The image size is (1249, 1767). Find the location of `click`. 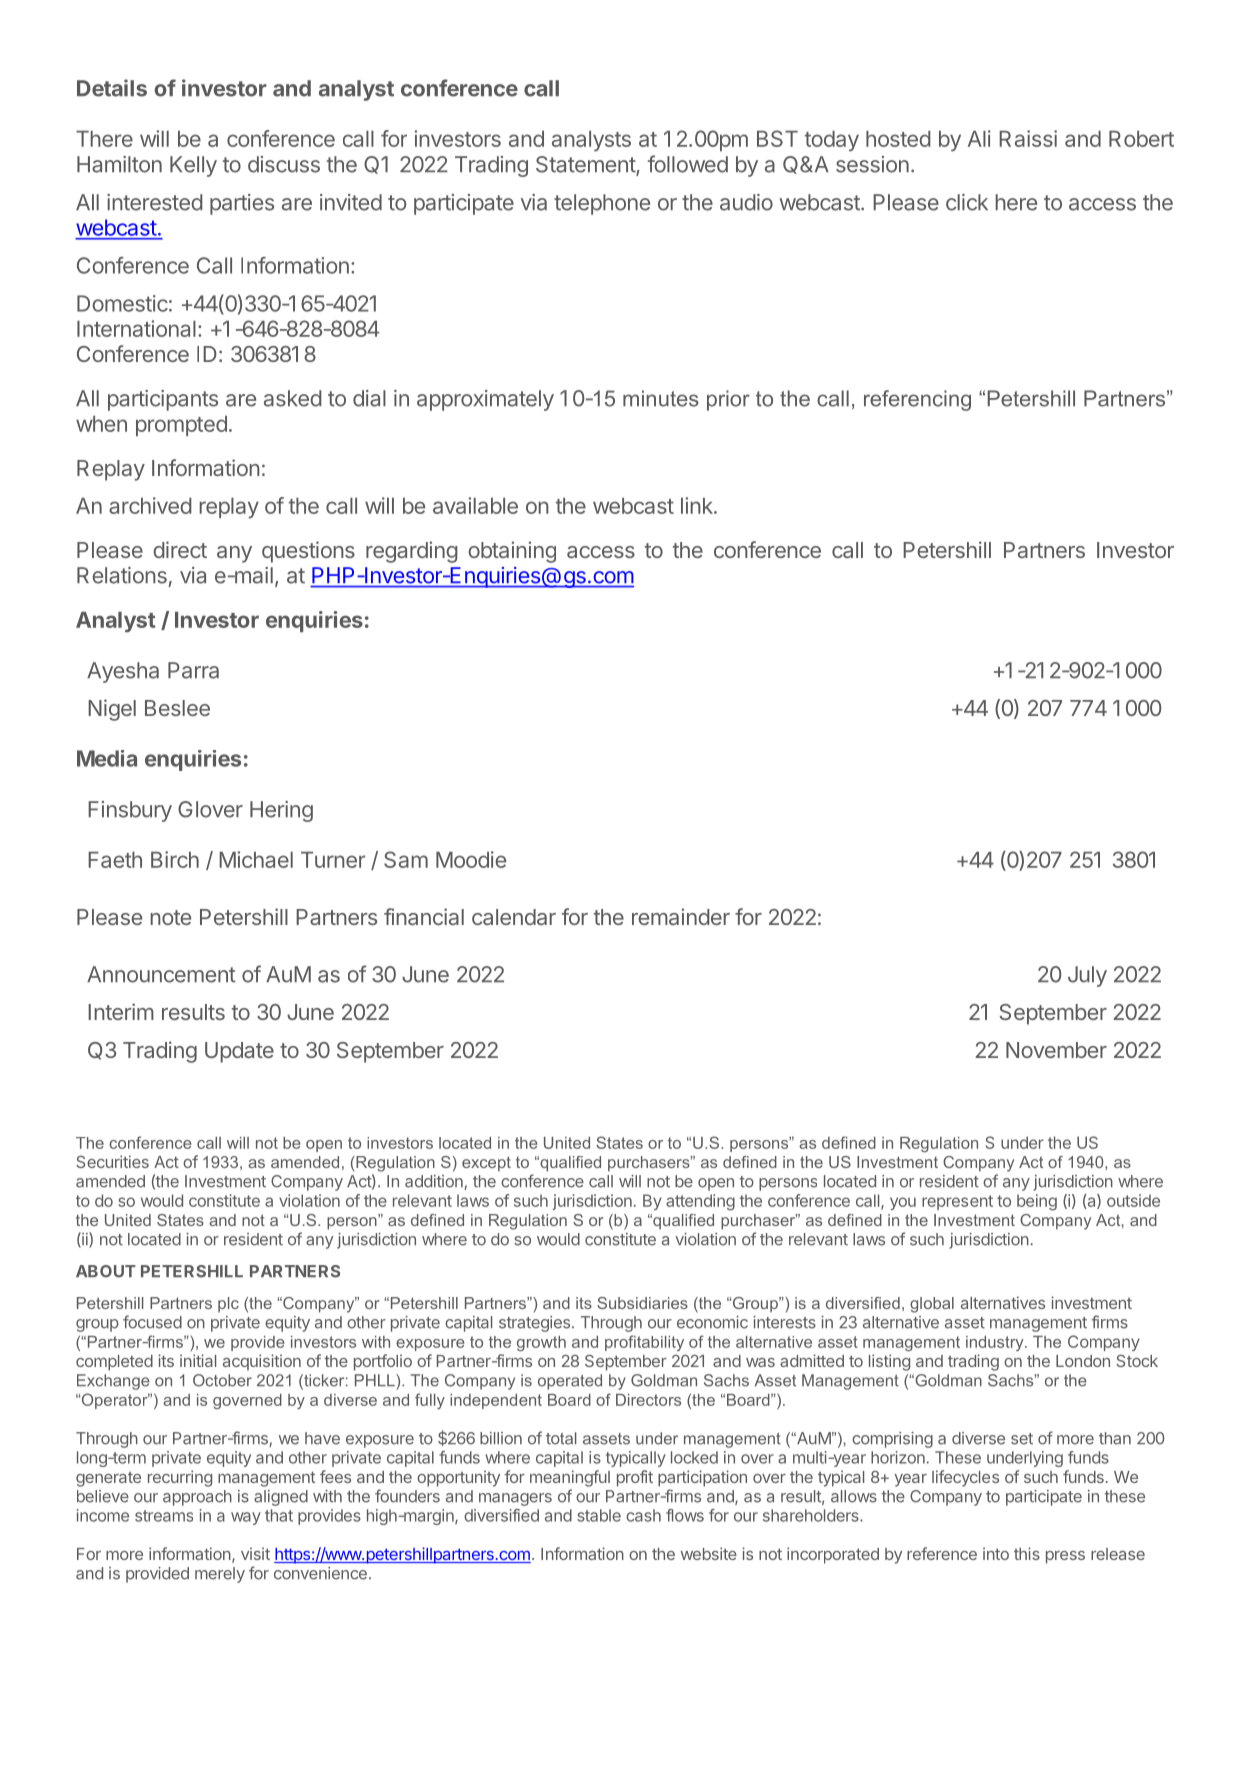

click is located at coordinates (967, 202).
